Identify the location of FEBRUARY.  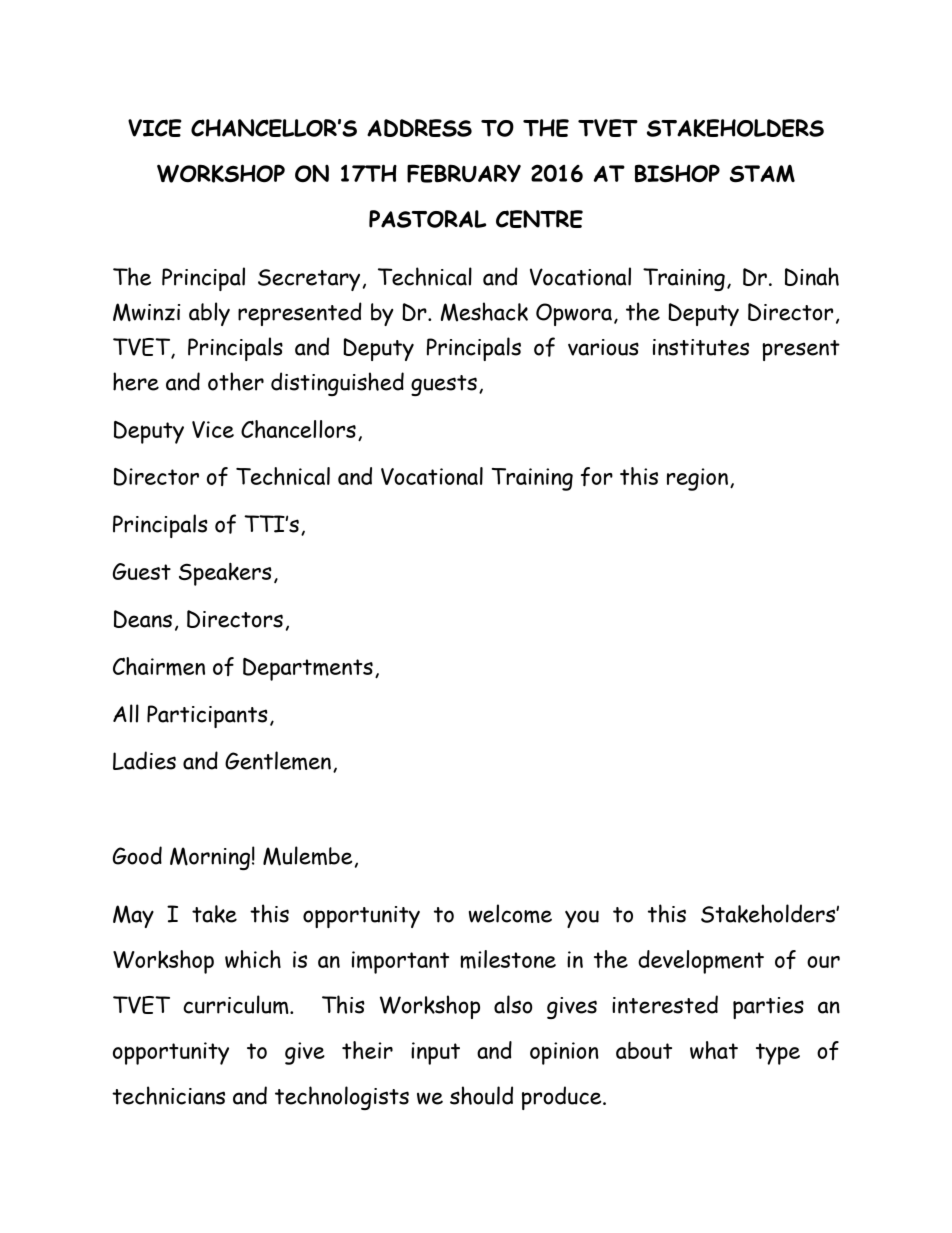
(464, 173).
